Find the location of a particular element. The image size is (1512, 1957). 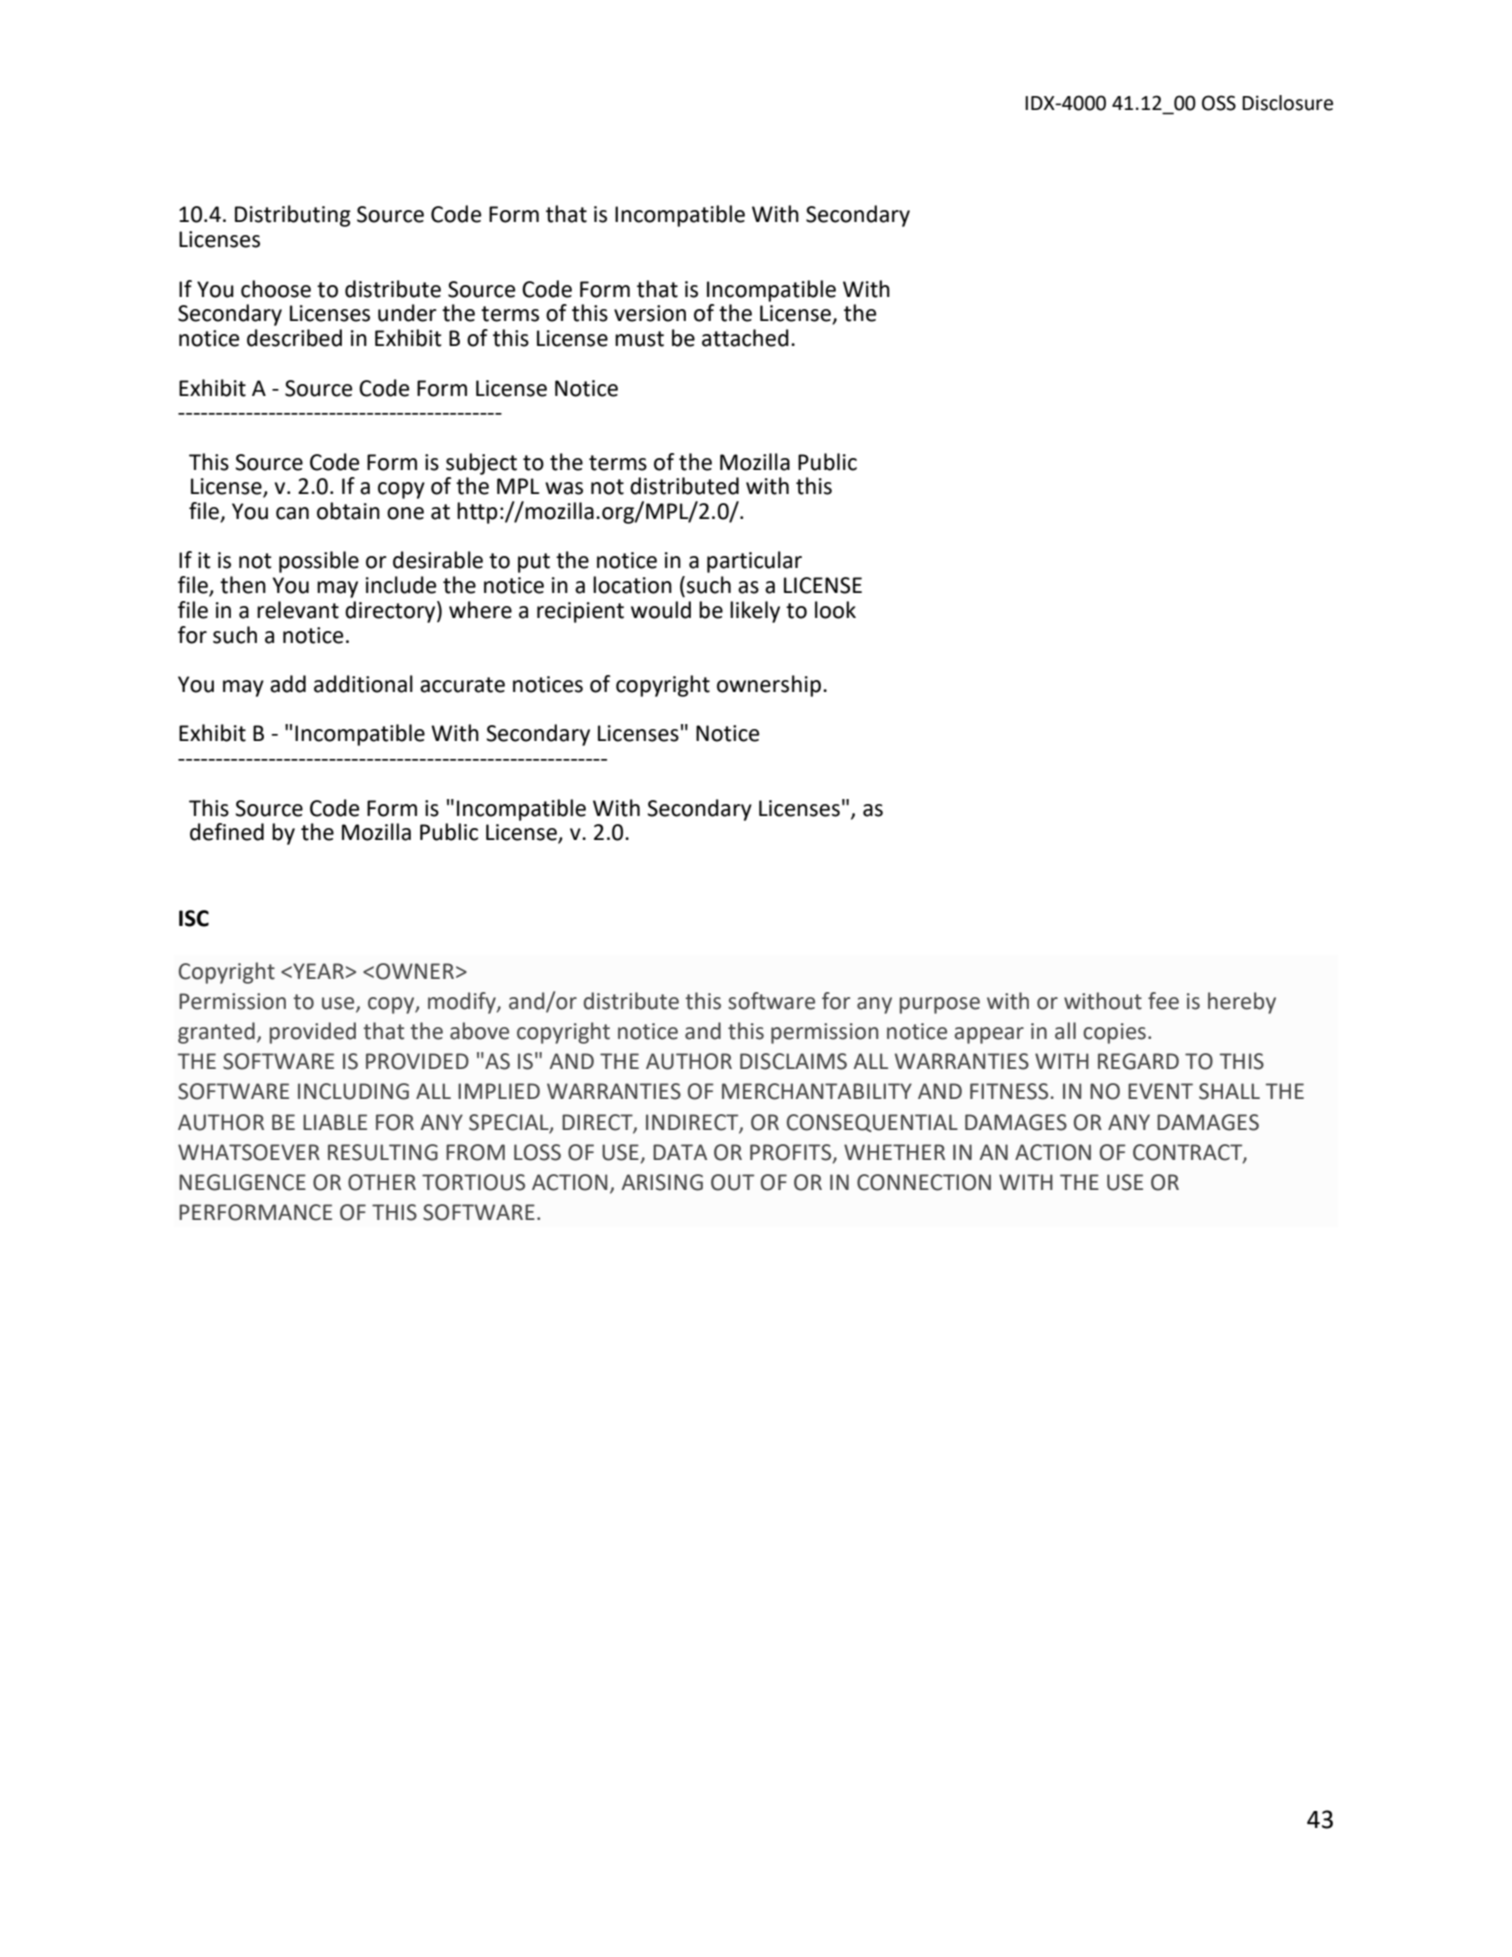

Distributing is located at coordinates (293, 216).
